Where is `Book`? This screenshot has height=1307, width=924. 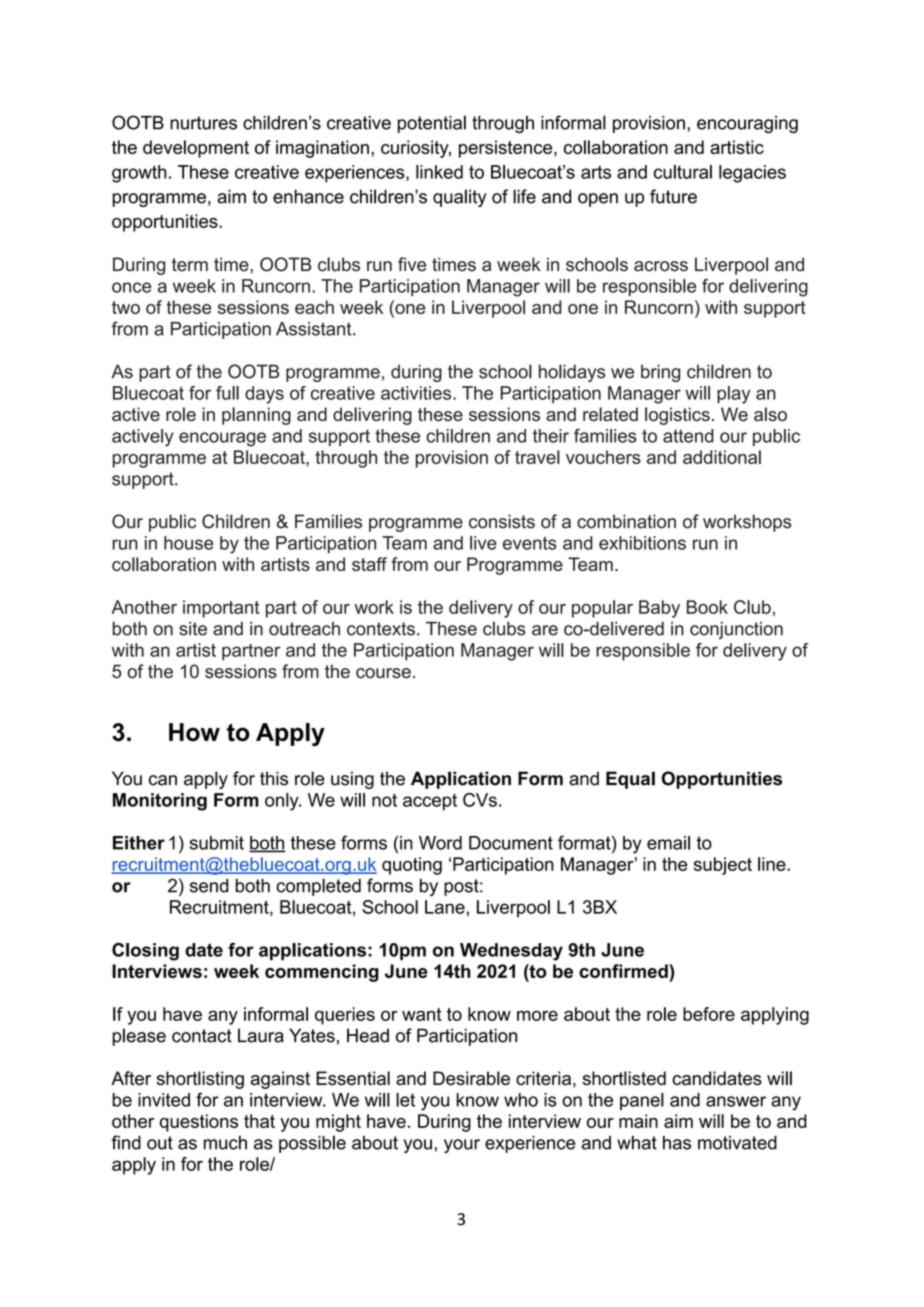 Book is located at coordinates (707, 607).
